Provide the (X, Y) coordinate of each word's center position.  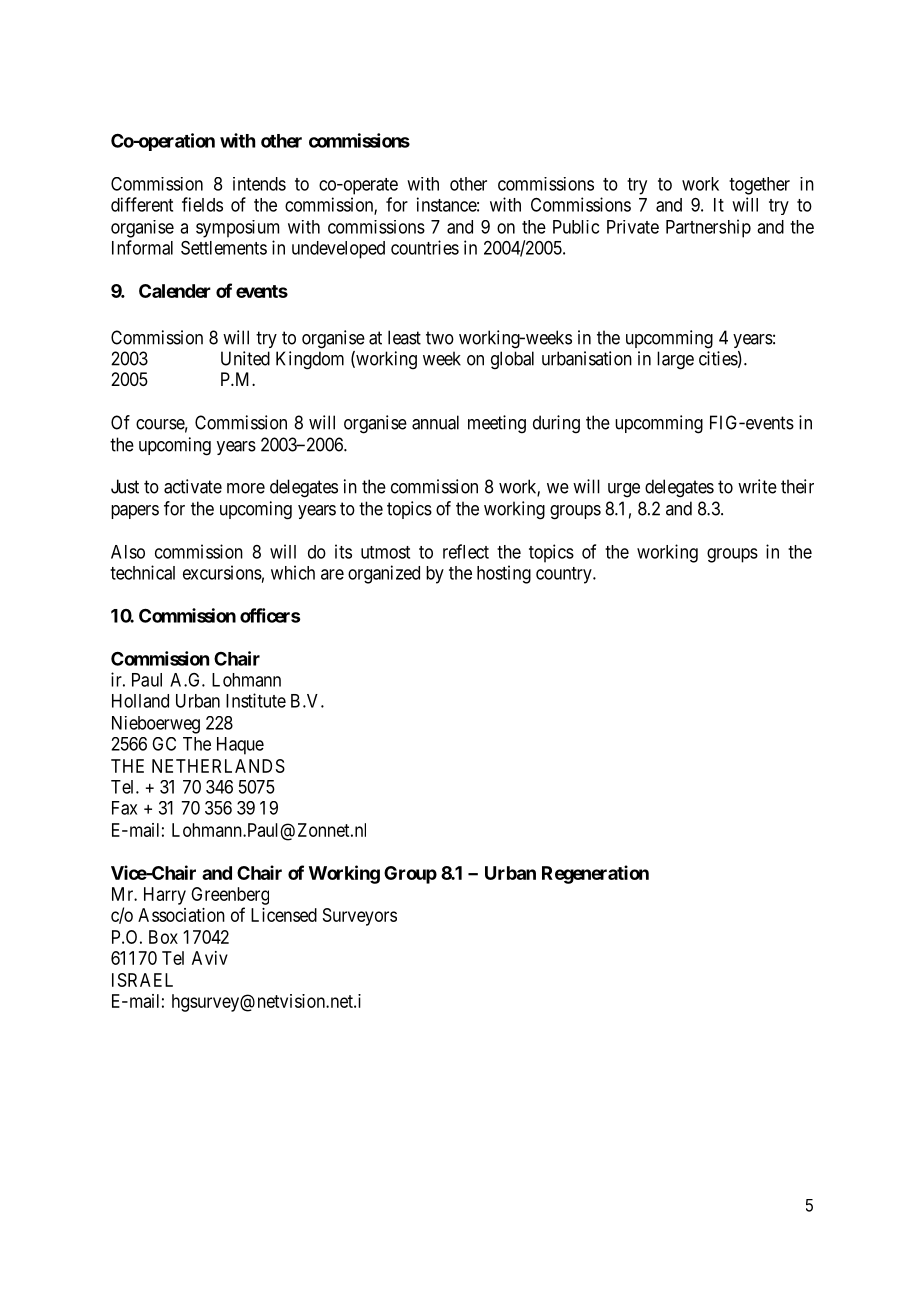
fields (202, 204)
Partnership (708, 228)
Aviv (210, 958)
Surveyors (360, 917)
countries (425, 247)
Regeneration (595, 874)
